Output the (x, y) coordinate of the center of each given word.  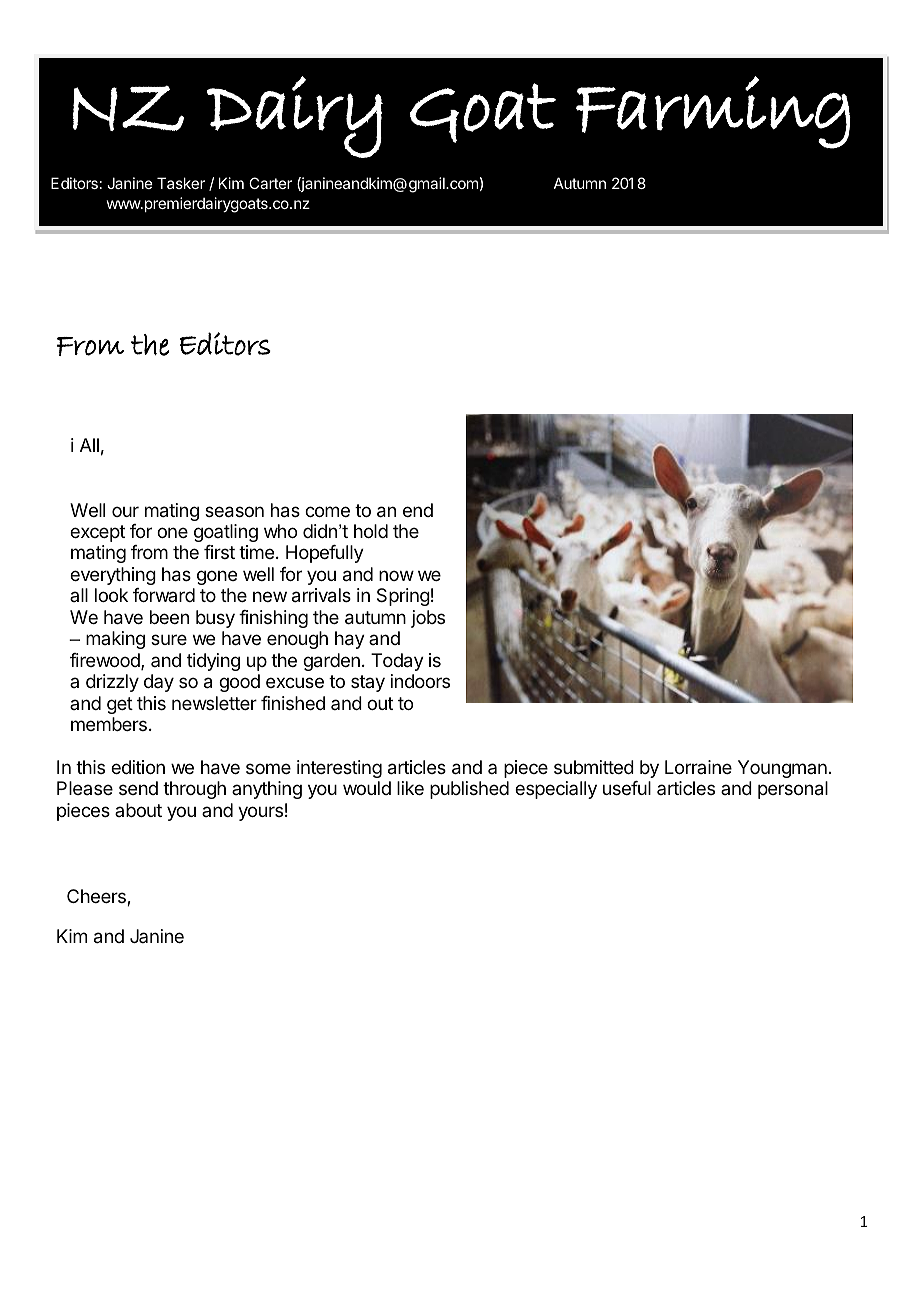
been (169, 617)
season (234, 512)
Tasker (181, 183)
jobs (428, 619)
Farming (713, 112)
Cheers (97, 897)
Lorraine (698, 767)
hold (371, 531)
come (327, 511)
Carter (270, 183)
